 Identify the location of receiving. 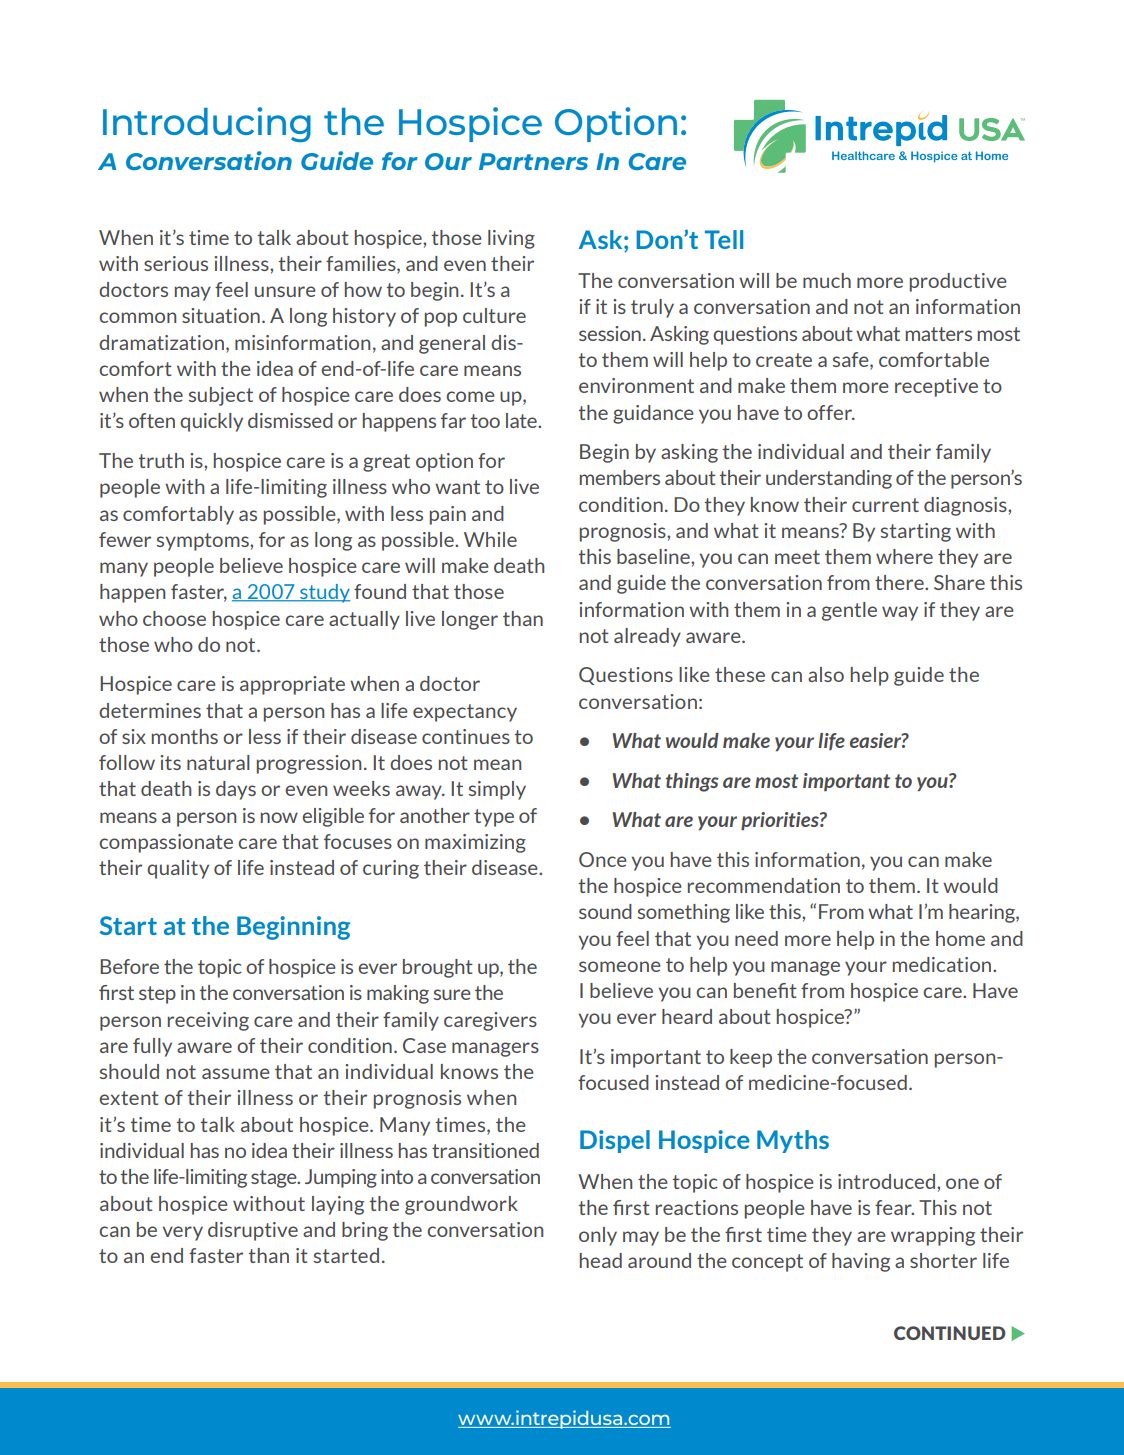
(208, 1021).
